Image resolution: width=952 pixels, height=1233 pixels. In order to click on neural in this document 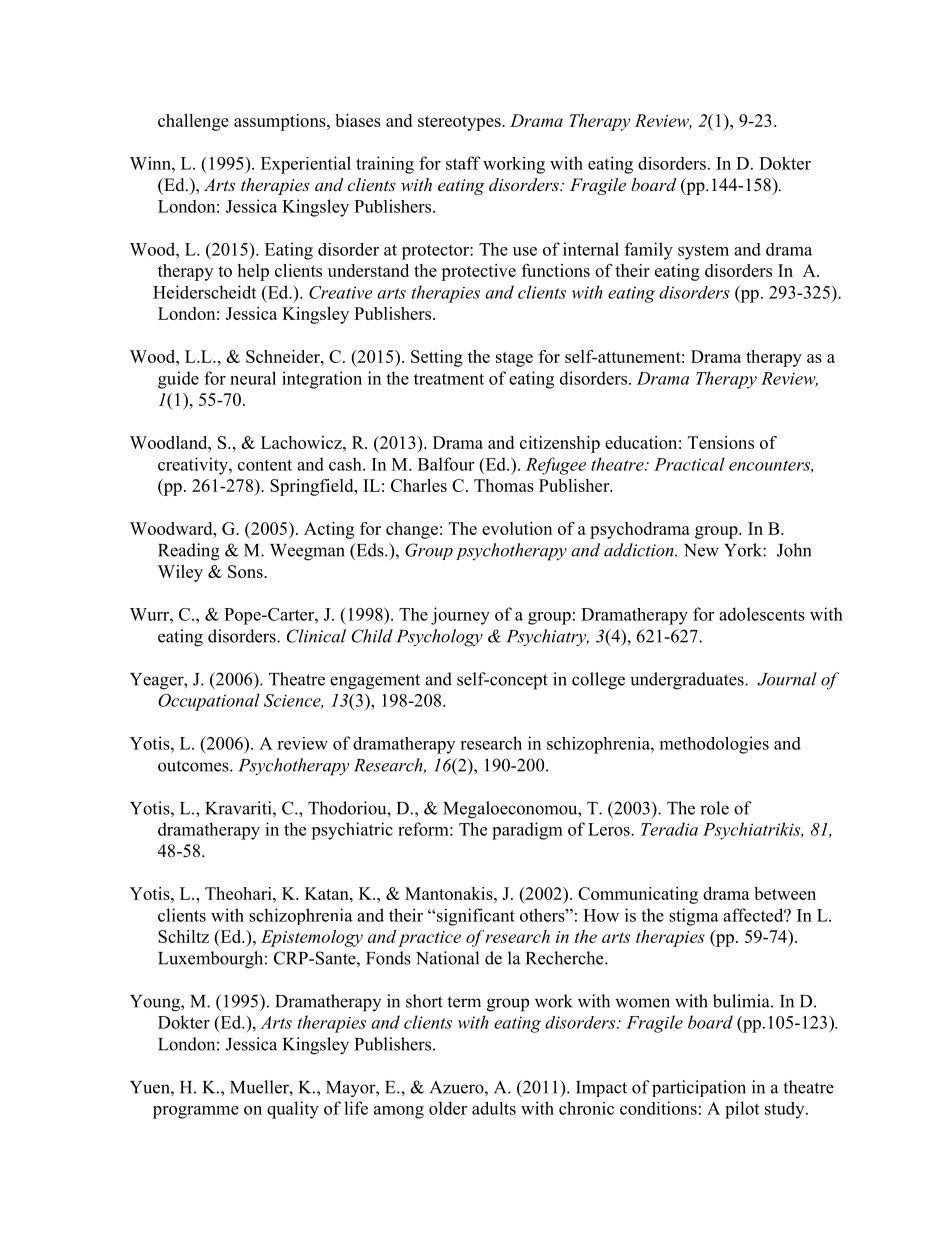, I will do `click(253, 378)`.
